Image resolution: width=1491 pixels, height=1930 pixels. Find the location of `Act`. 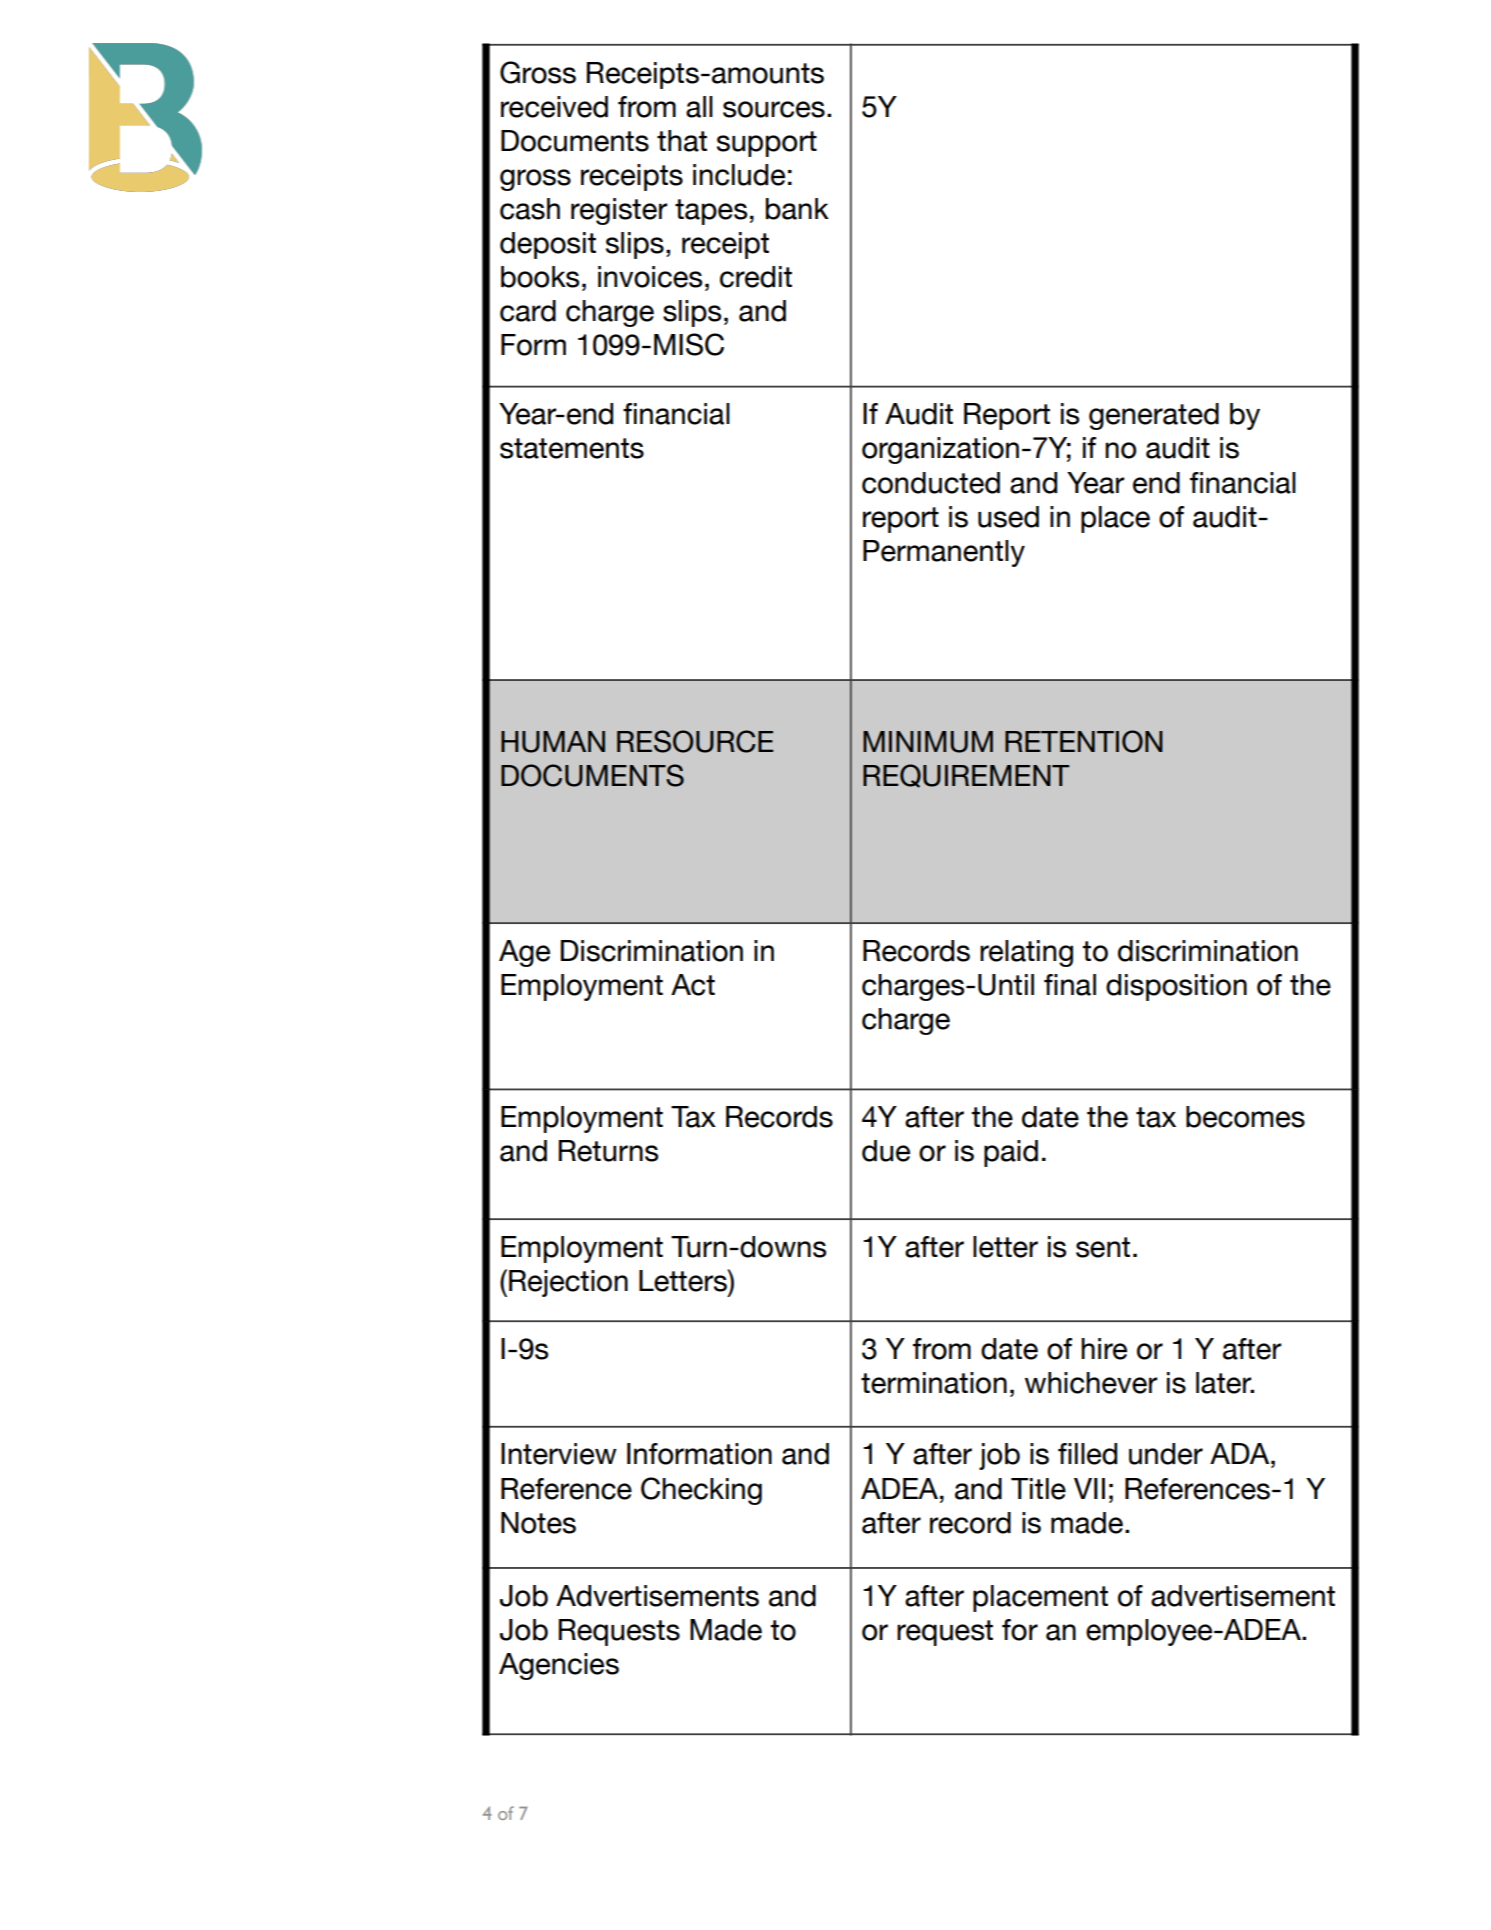

Act is located at coordinates (693, 985).
